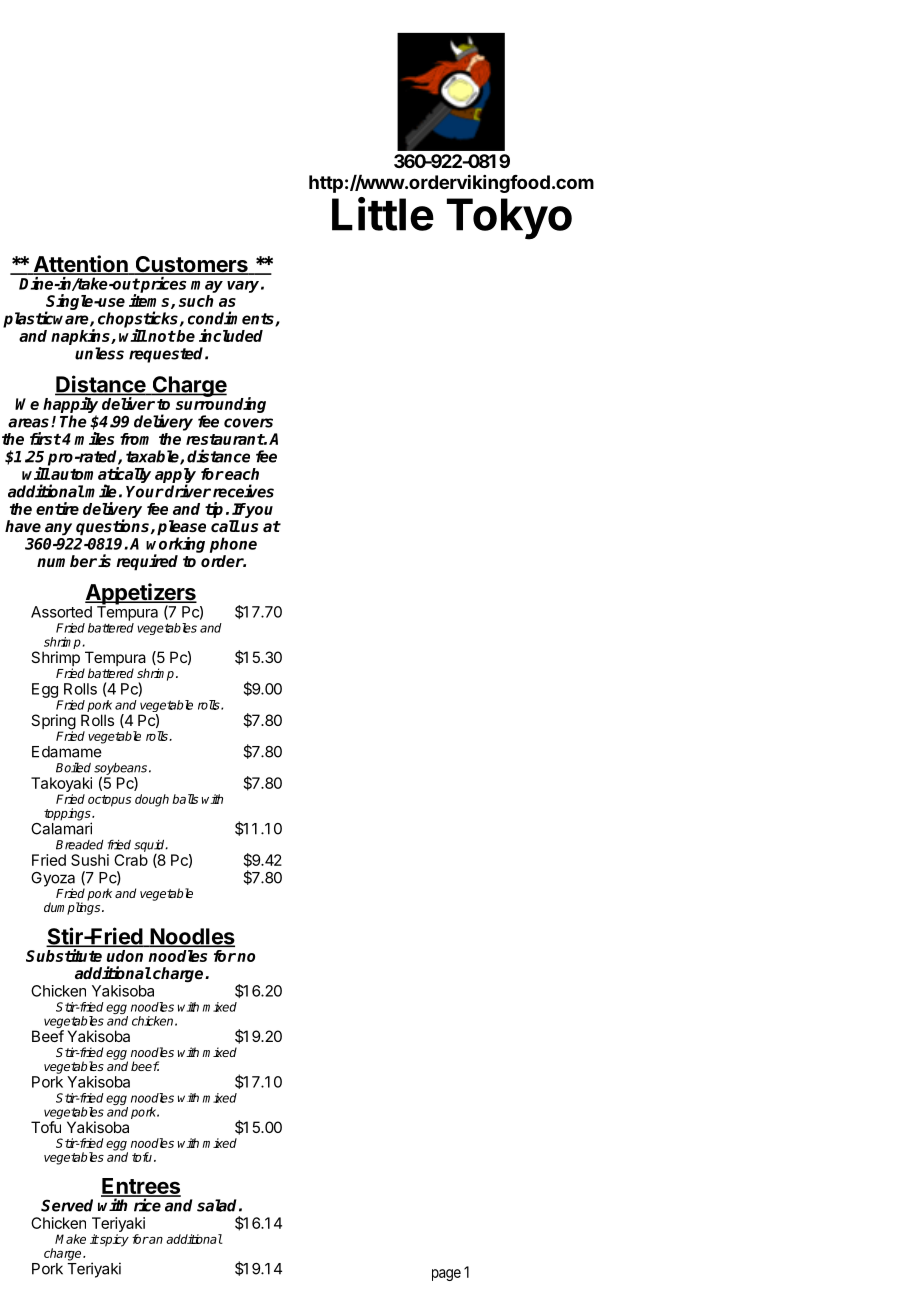 The width and height of the screenshot is (924, 1308). Describe the element at coordinates (141, 1187) in the screenshot. I see `Entrees` at that location.
